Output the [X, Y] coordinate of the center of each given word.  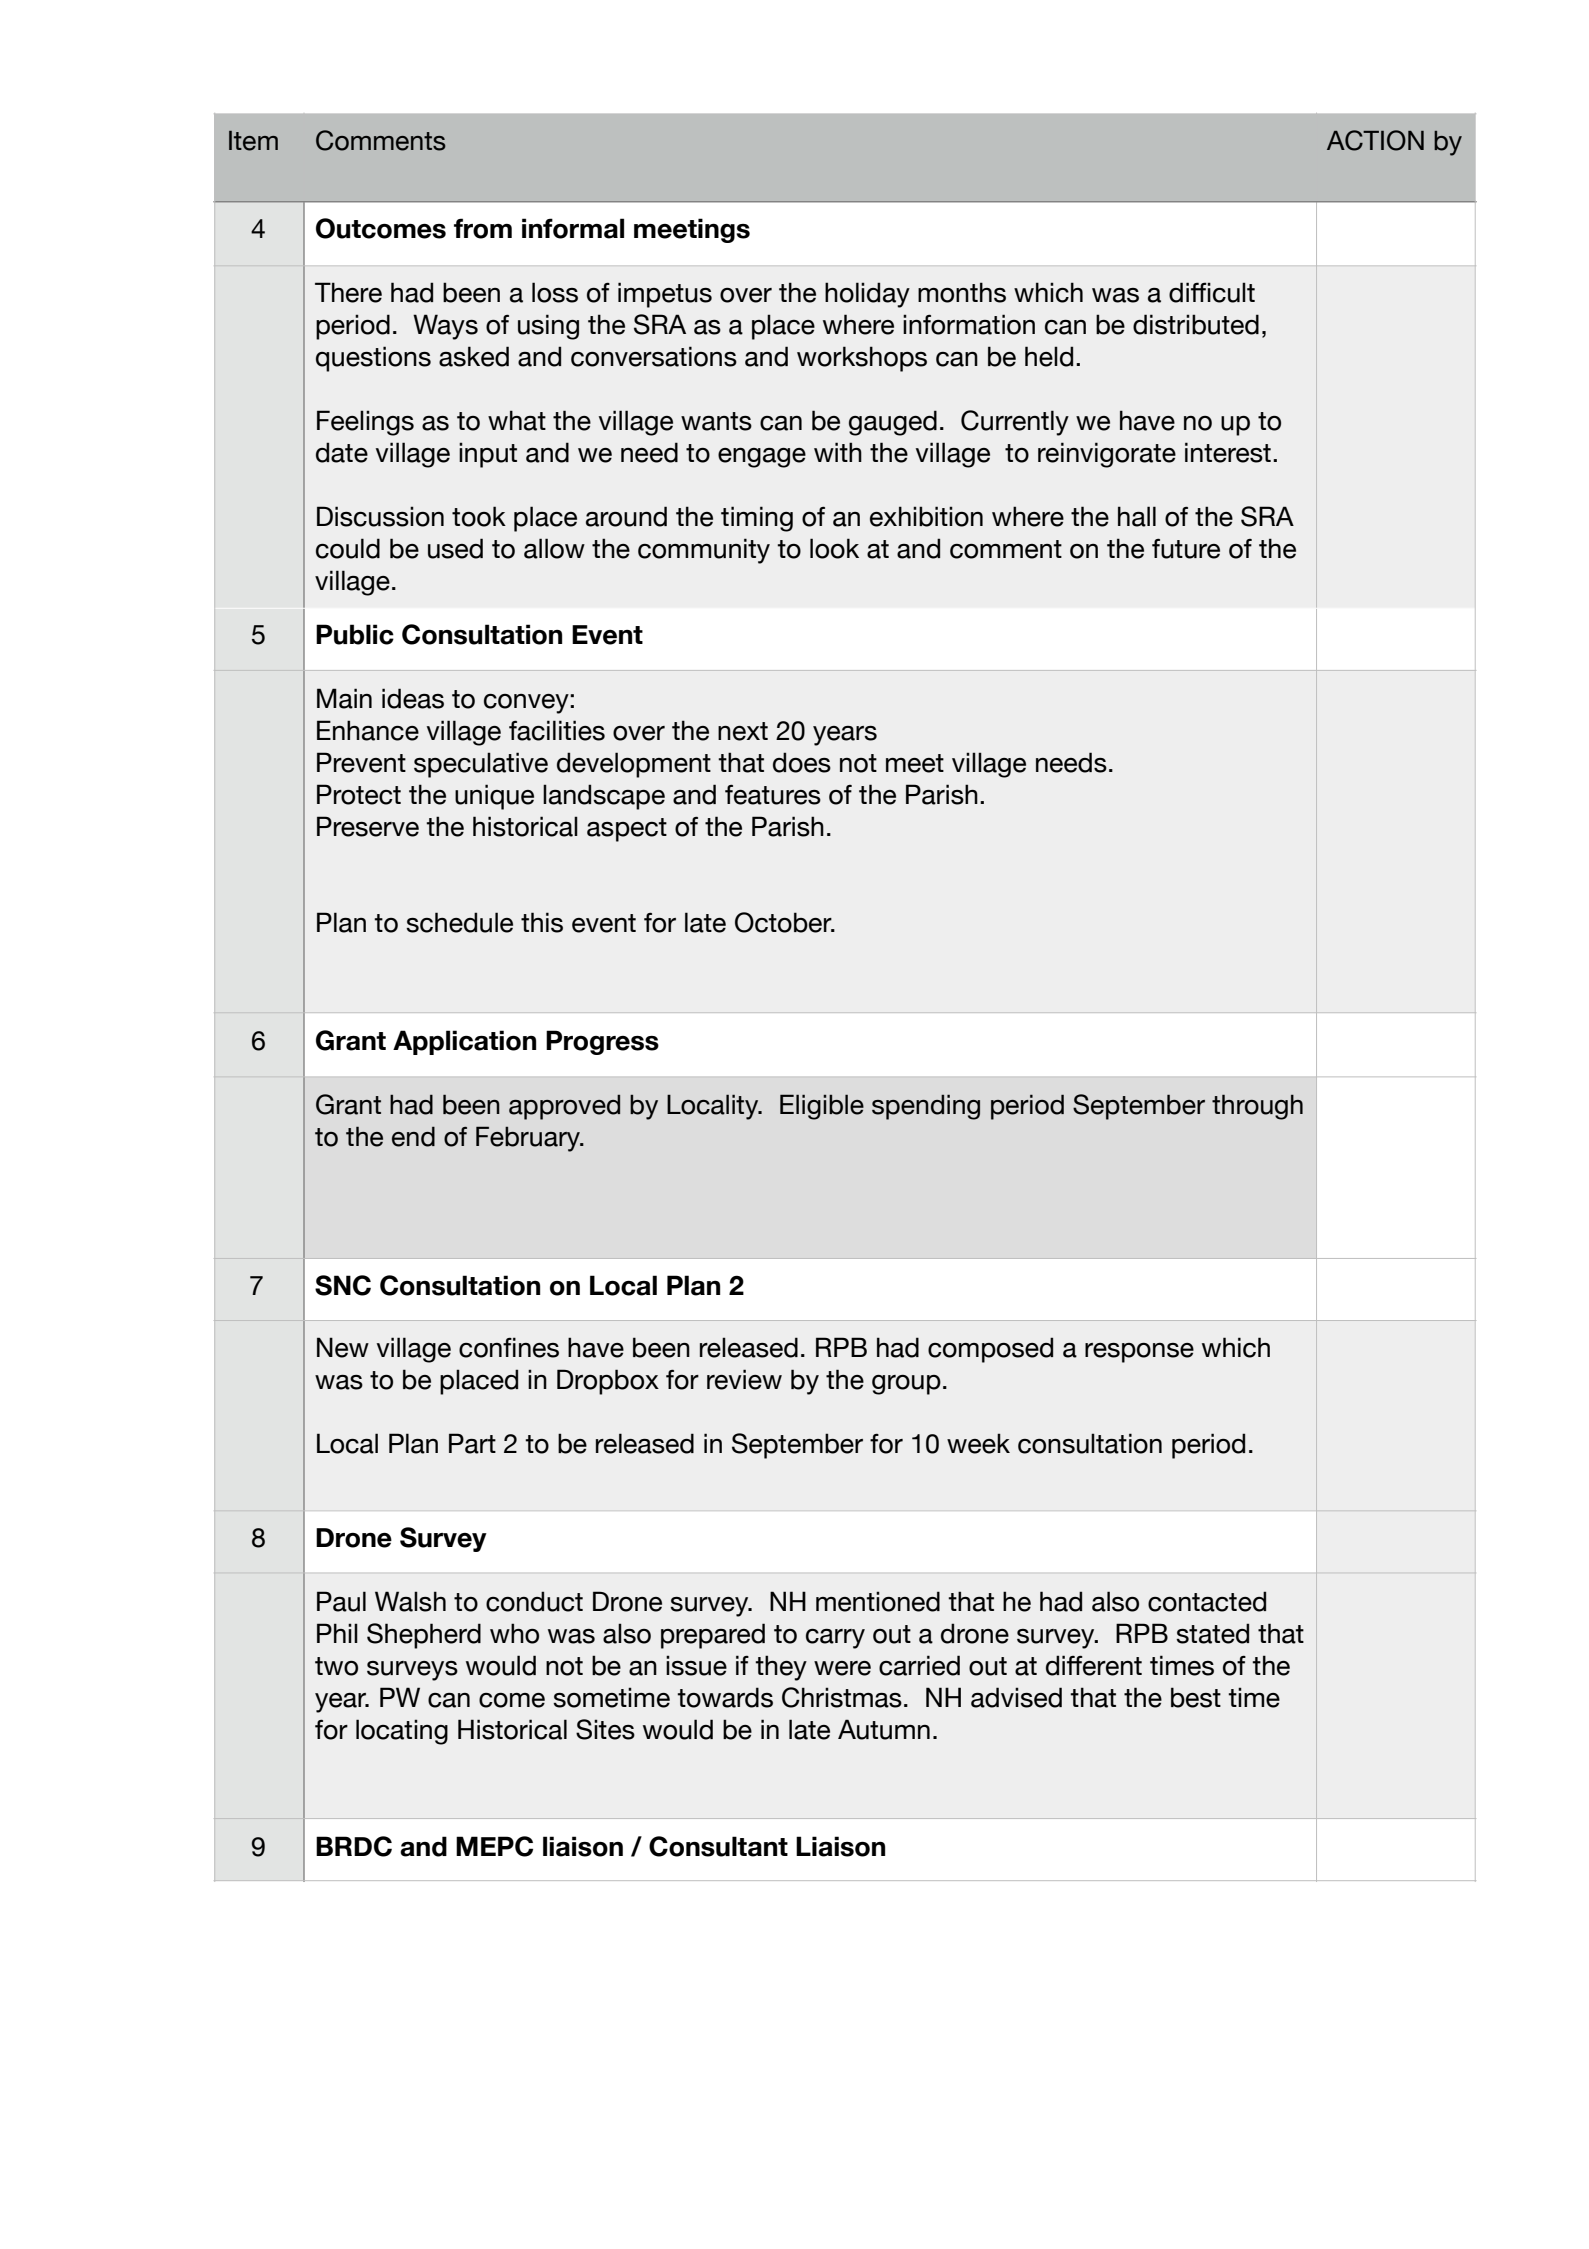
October [784, 922]
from [483, 228]
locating [402, 1732]
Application [464, 1042]
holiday [867, 295]
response [1139, 1353]
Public [355, 634]
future [1186, 548]
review [744, 1379]
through [1257, 1107]
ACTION [1375, 140]
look [834, 548]
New [343, 1347]
